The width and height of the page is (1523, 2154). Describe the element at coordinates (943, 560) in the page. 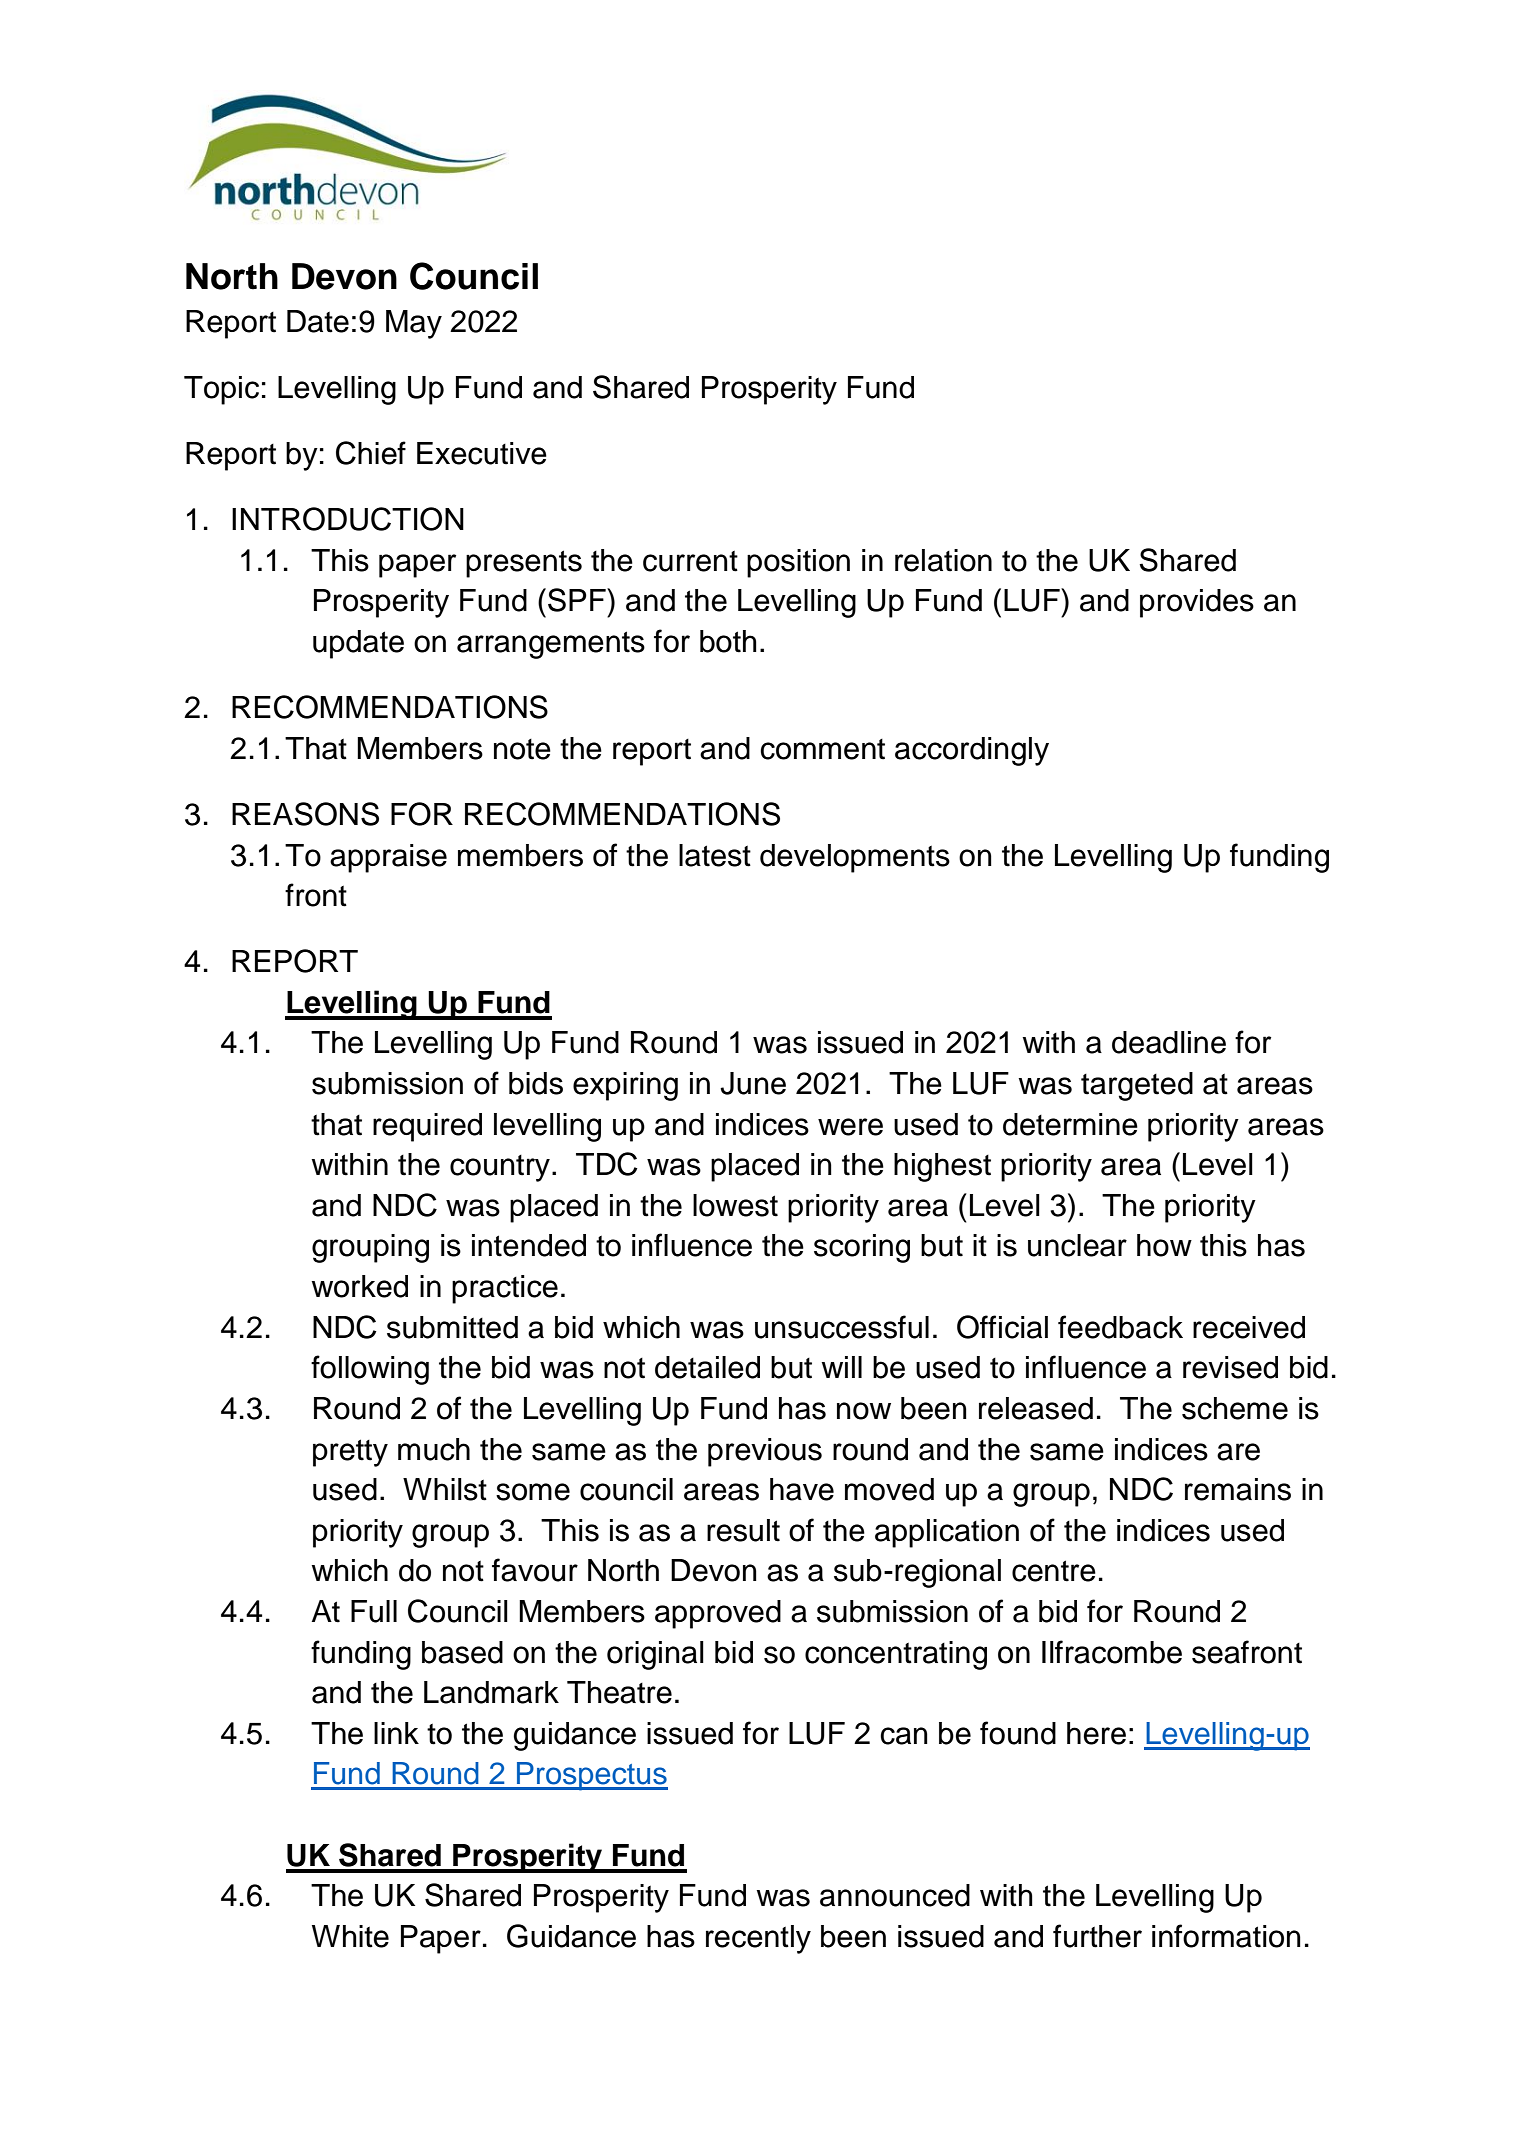

I see `relation` at that location.
